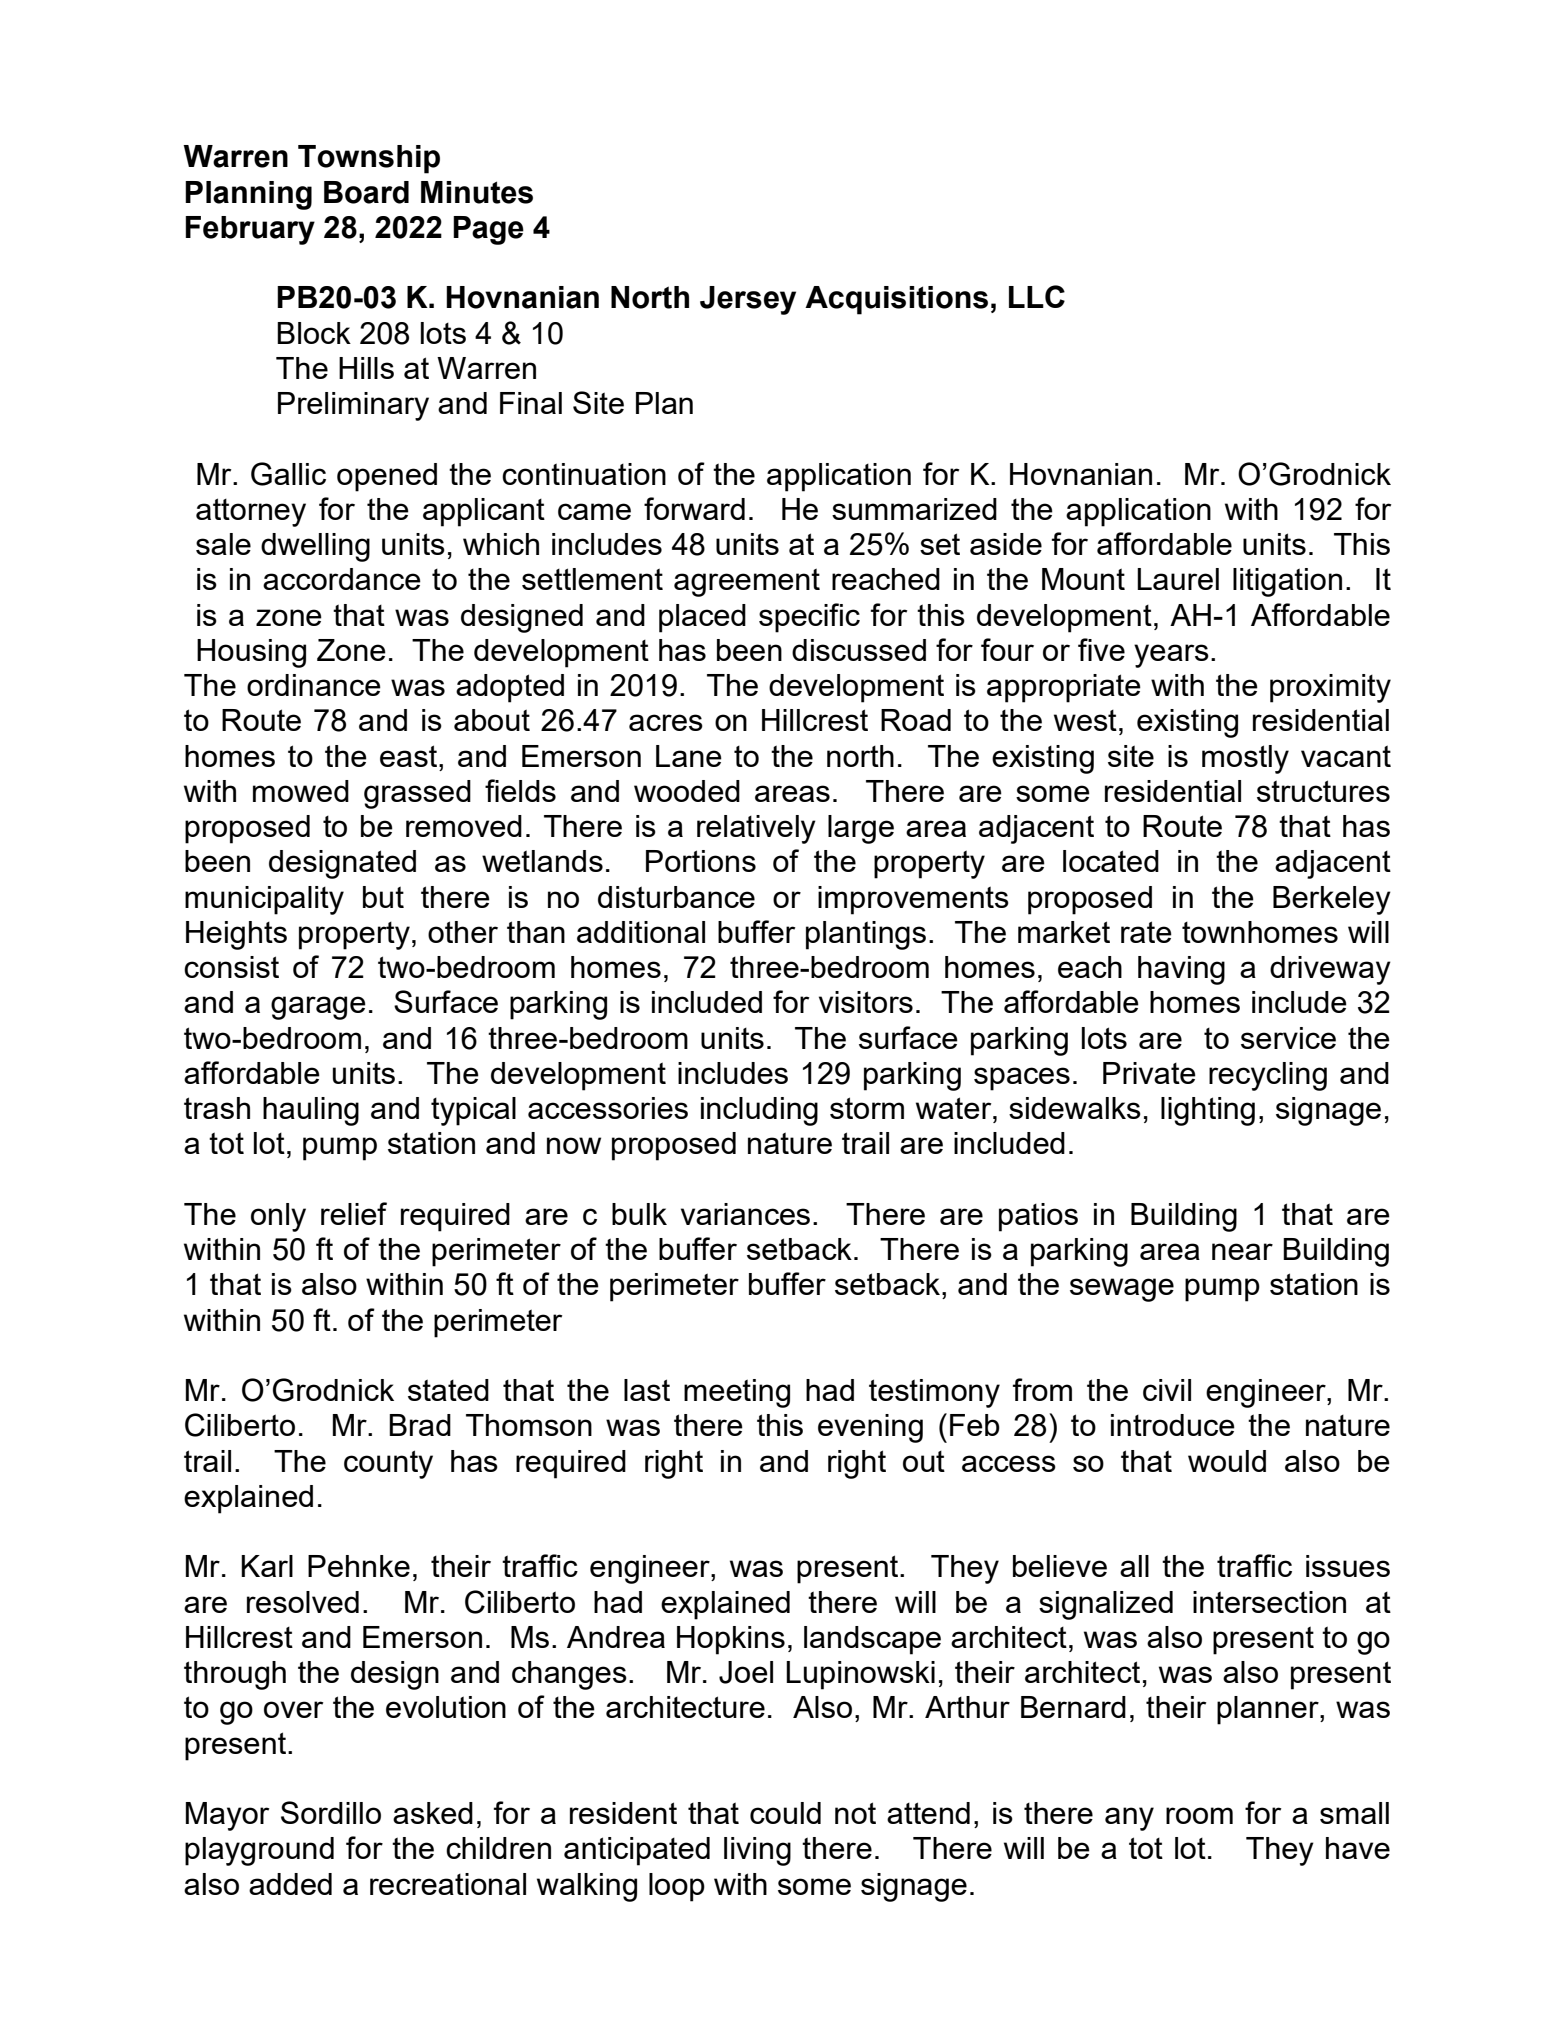 The width and height of the document is (1563, 2023). I want to click on Acquisitions, so click(896, 300).
